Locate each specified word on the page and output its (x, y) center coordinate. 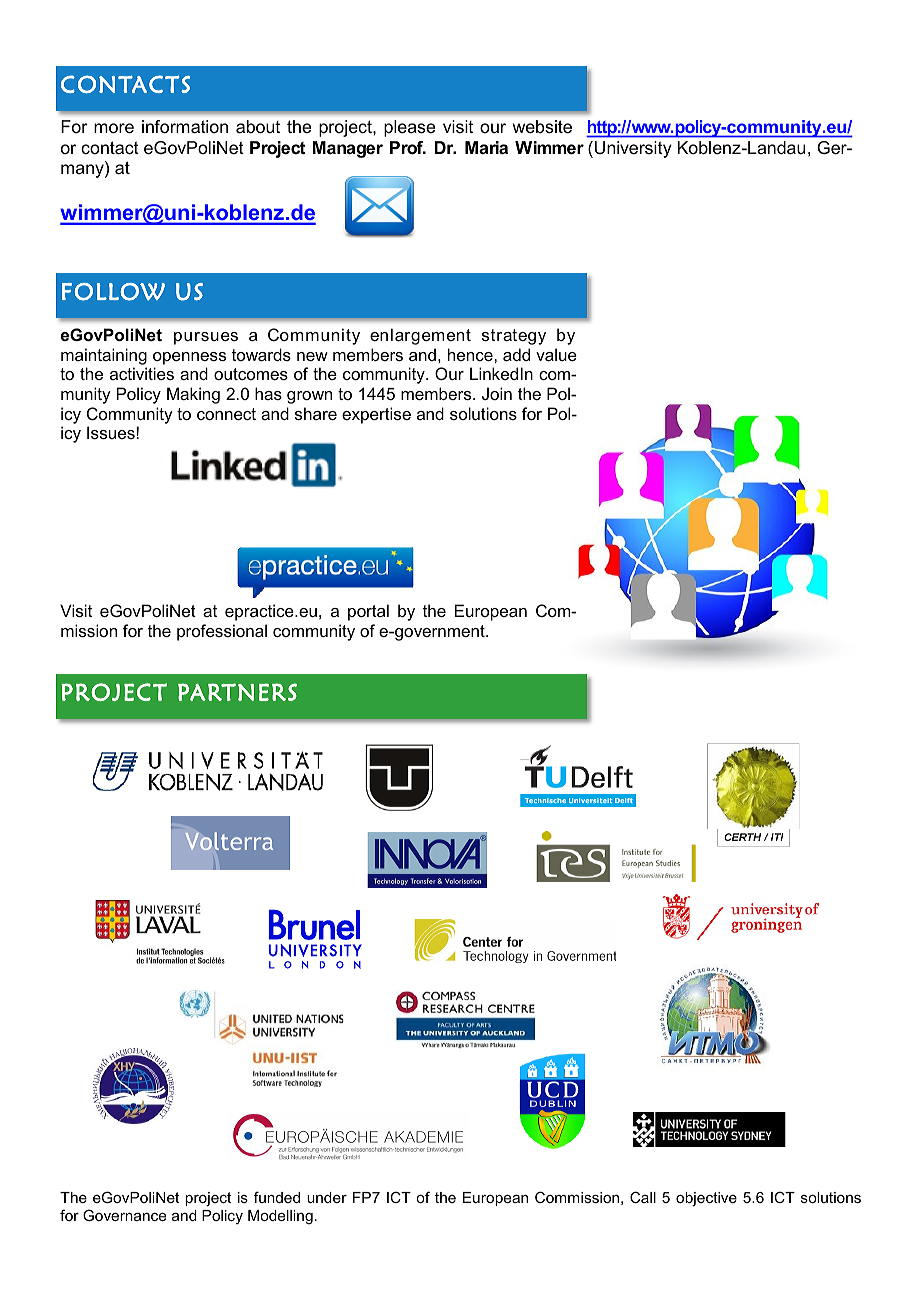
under (327, 1197)
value (556, 354)
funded (277, 1197)
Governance (124, 1215)
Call (643, 1197)
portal (368, 612)
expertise (376, 415)
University (633, 149)
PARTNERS (237, 692)
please (409, 128)
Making (193, 395)
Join (497, 393)
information (185, 126)
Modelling (280, 1217)
